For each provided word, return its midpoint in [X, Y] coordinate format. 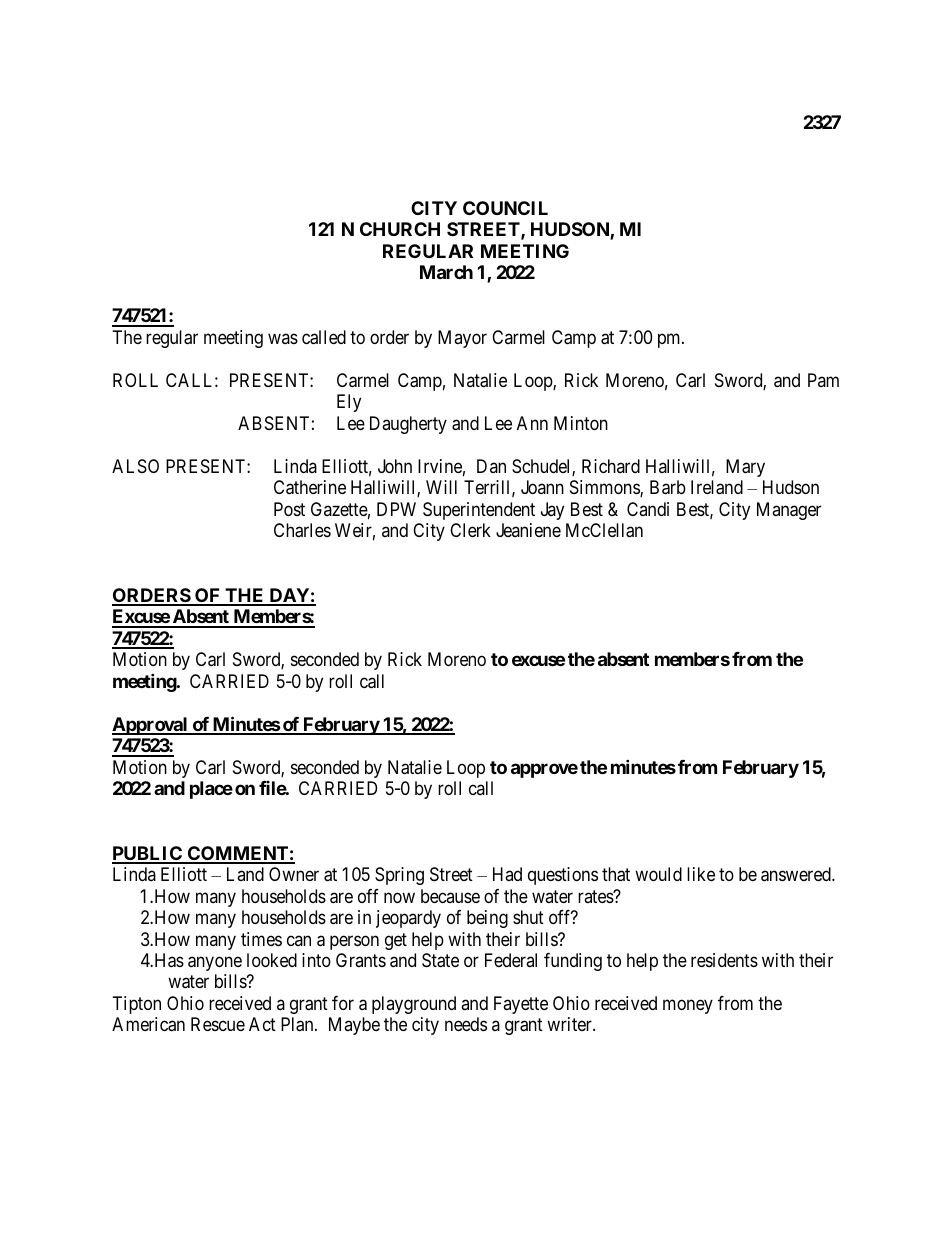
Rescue [218, 1024]
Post [289, 509]
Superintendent [479, 511]
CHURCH [400, 229]
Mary [745, 468]
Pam [823, 380]
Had [507, 874]
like [701, 874]
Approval [151, 726]
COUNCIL [505, 208]
